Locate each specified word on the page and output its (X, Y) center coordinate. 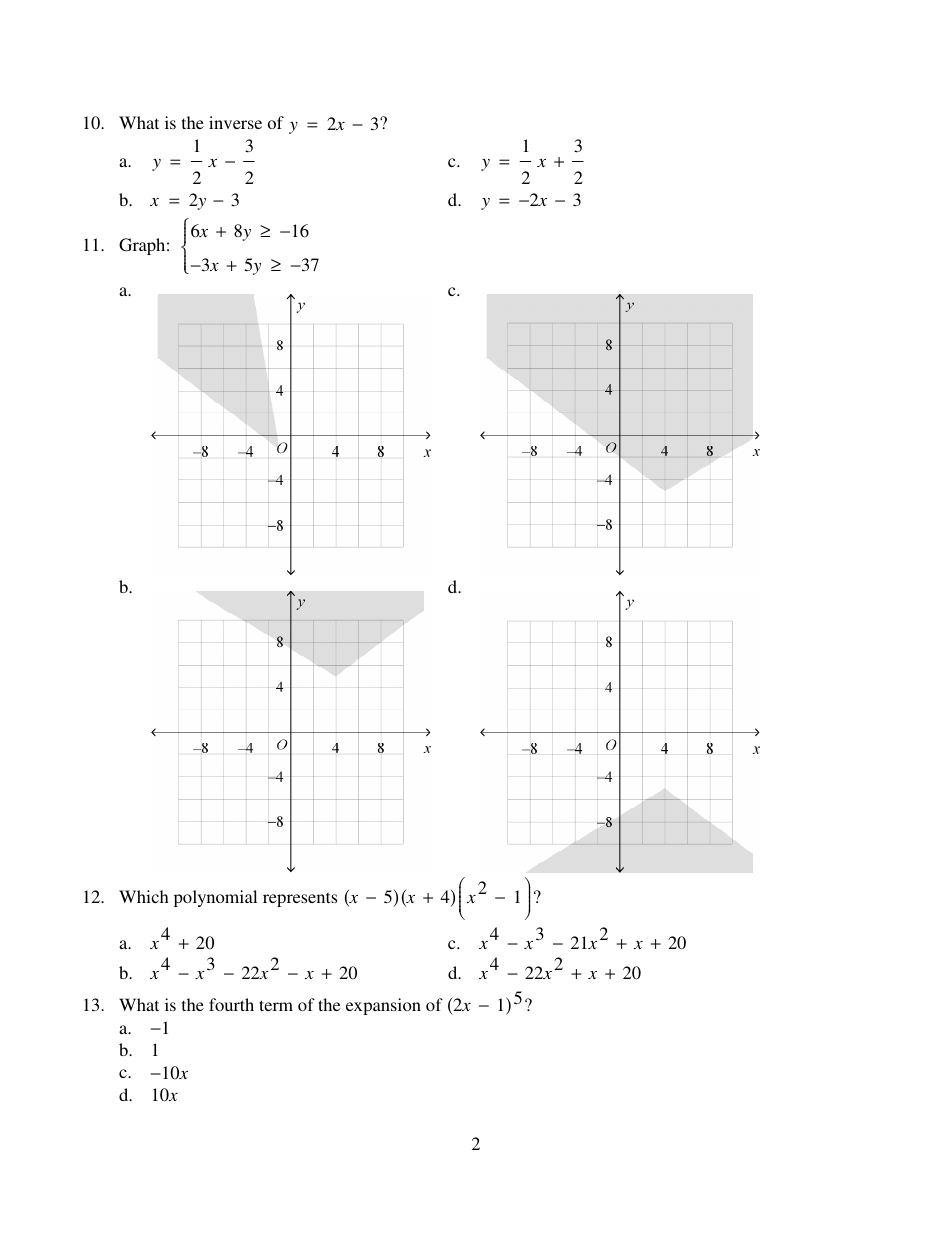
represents (300, 899)
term (276, 1005)
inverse (235, 122)
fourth (231, 1004)
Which (144, 896)
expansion (383, 1006)
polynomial (215, 898)
